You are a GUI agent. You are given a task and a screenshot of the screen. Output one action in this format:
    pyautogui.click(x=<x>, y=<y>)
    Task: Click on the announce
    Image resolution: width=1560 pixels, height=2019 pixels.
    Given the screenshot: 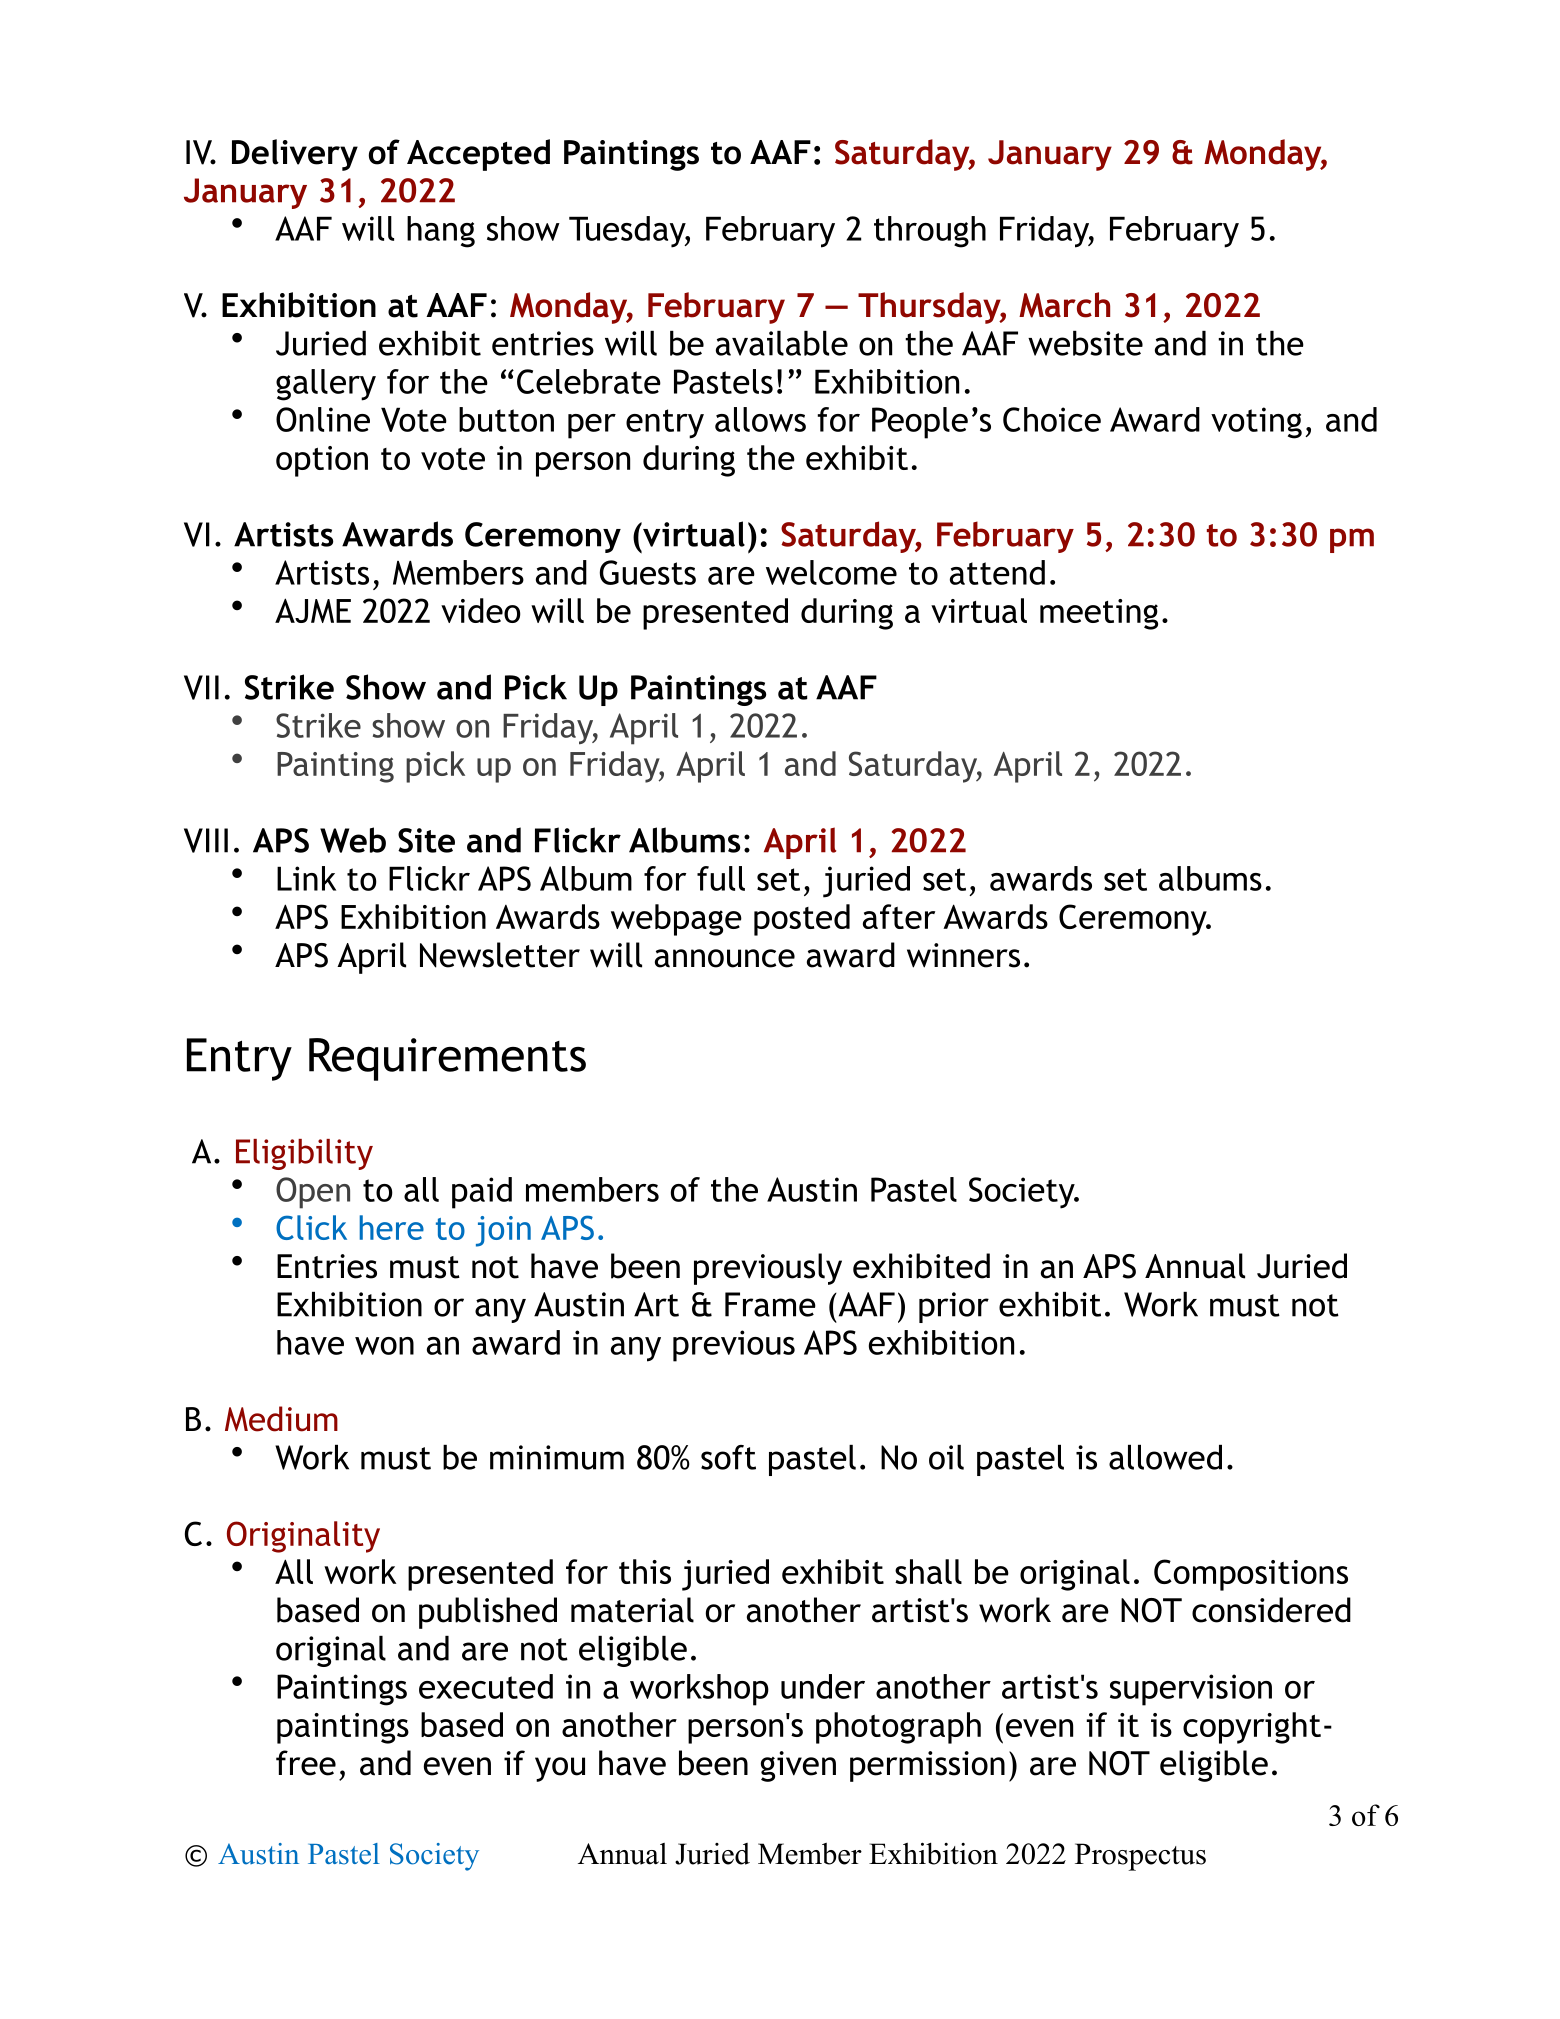 What is the action you would take?
    pyautogui.click(x=725, y=958)
